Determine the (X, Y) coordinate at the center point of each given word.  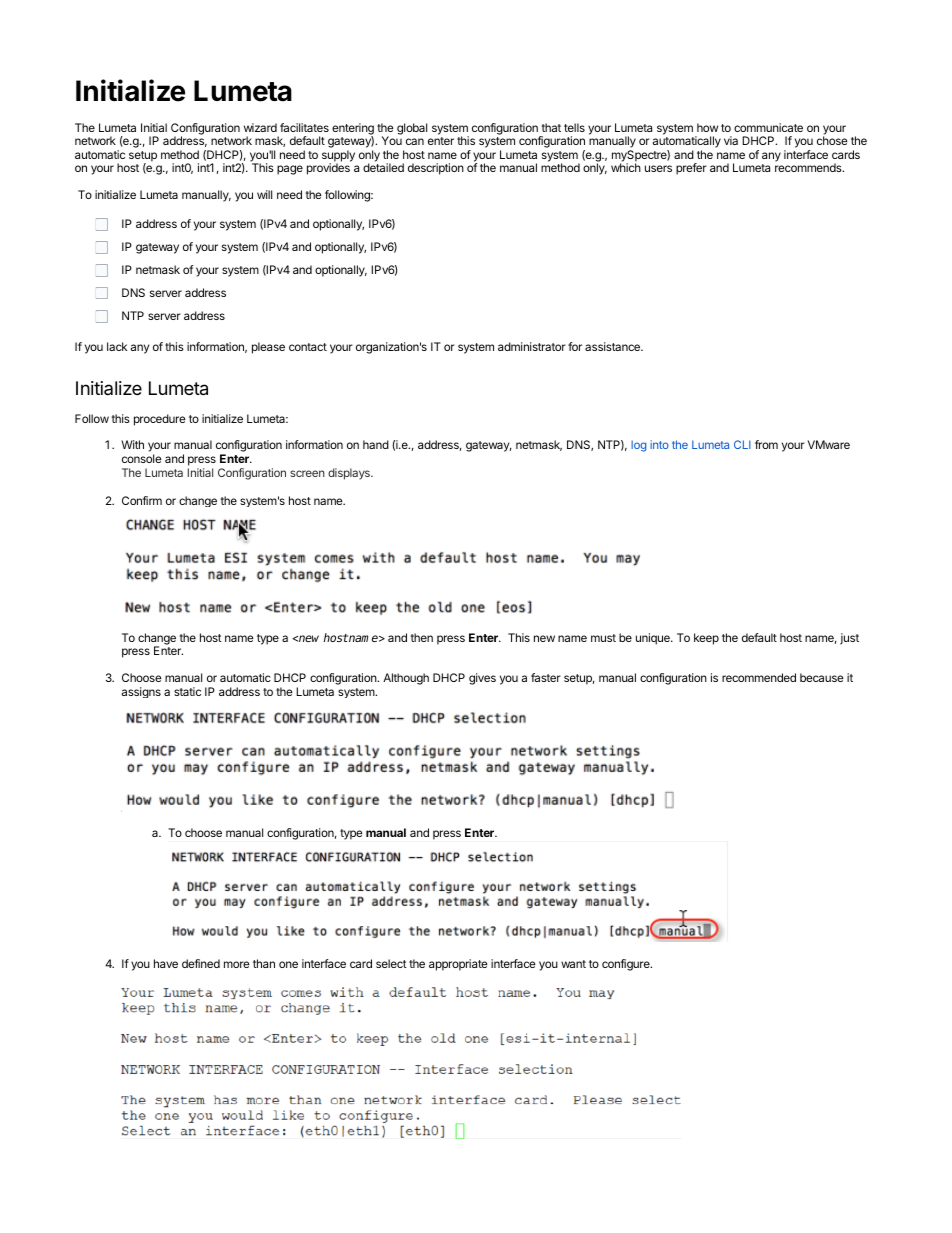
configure (627, 965)
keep (706, 639)
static (187, 691)
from (766, 444)
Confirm (142, 500)
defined (201, 963)
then (422, 637)
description (436, 169)
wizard (260, 127)
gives (482, 679)
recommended (759, 677)
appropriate (458, 965)
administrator (532, 346)
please (268, 348)
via (731, 140)
